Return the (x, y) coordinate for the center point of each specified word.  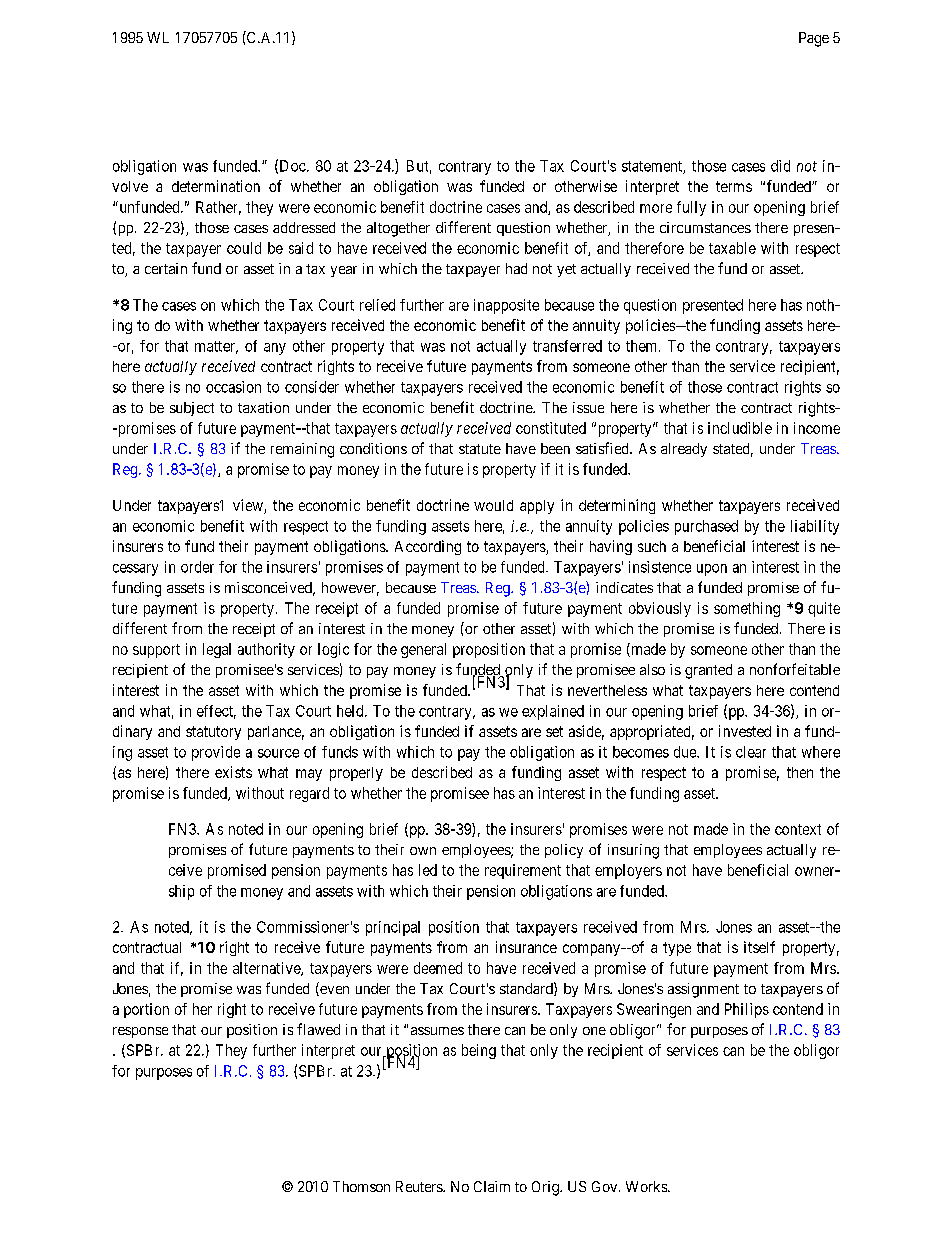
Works (647, 1186)
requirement (523, 871)
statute (480, 449)
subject (192, 409)
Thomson (361, 1186)
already (684, 450)
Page (814, 39)
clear (751, 752)
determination (216, 186)
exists (233, 772)
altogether (398, 229)
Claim (492, 1186)
